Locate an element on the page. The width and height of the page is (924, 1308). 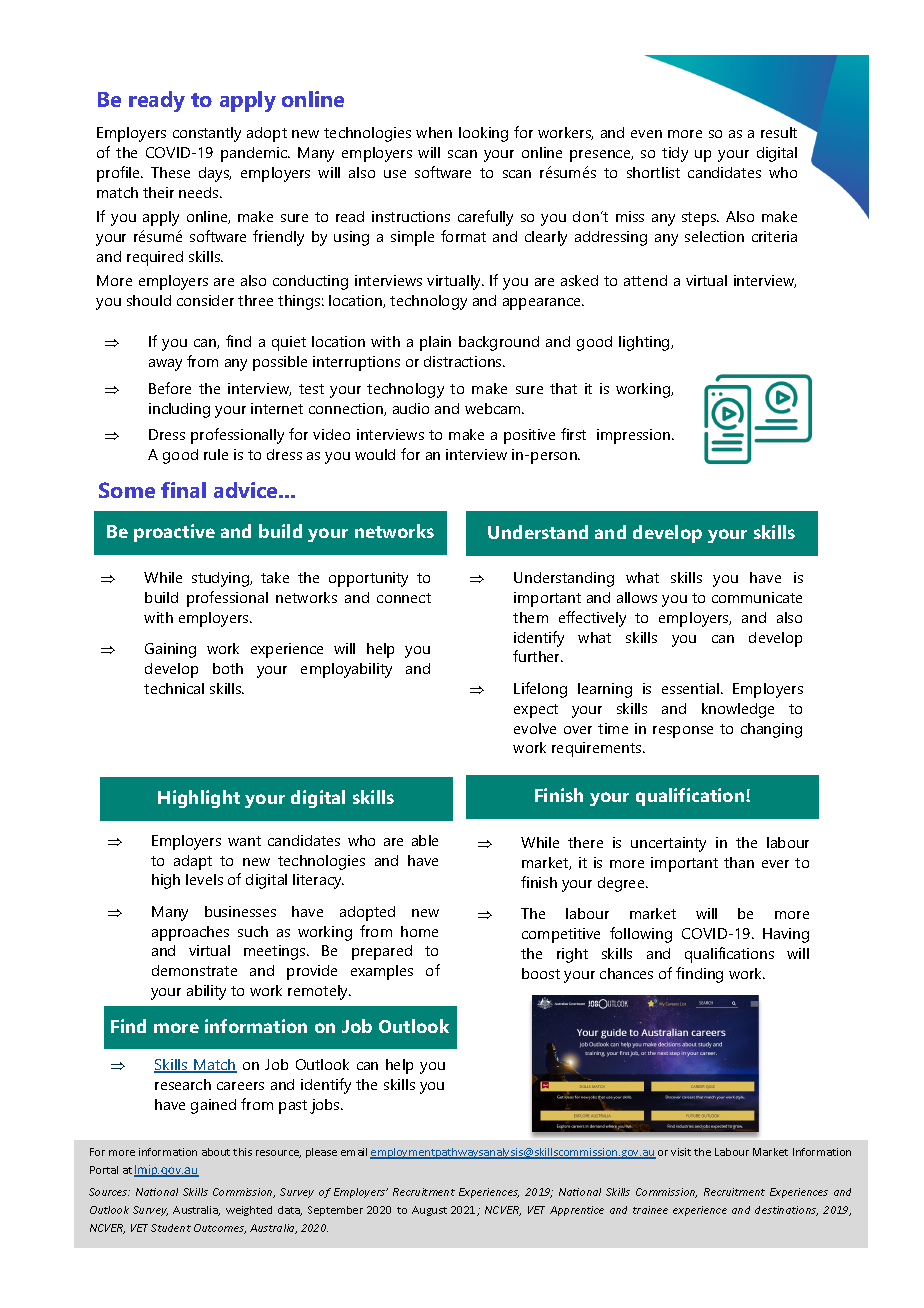
August is located at coordinates (429, 1211).
